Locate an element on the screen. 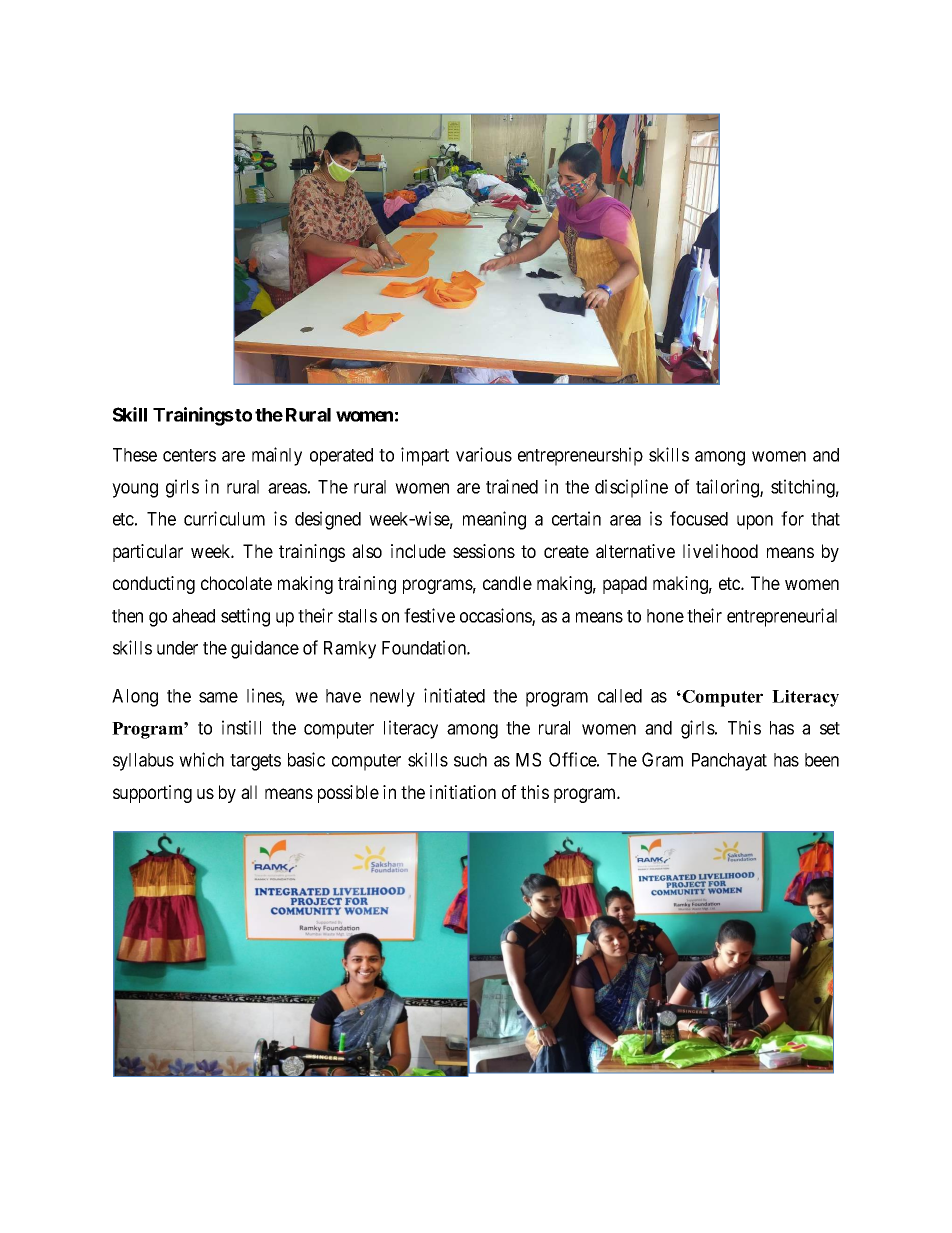  livelihood is located at coordinates (720, 551).
